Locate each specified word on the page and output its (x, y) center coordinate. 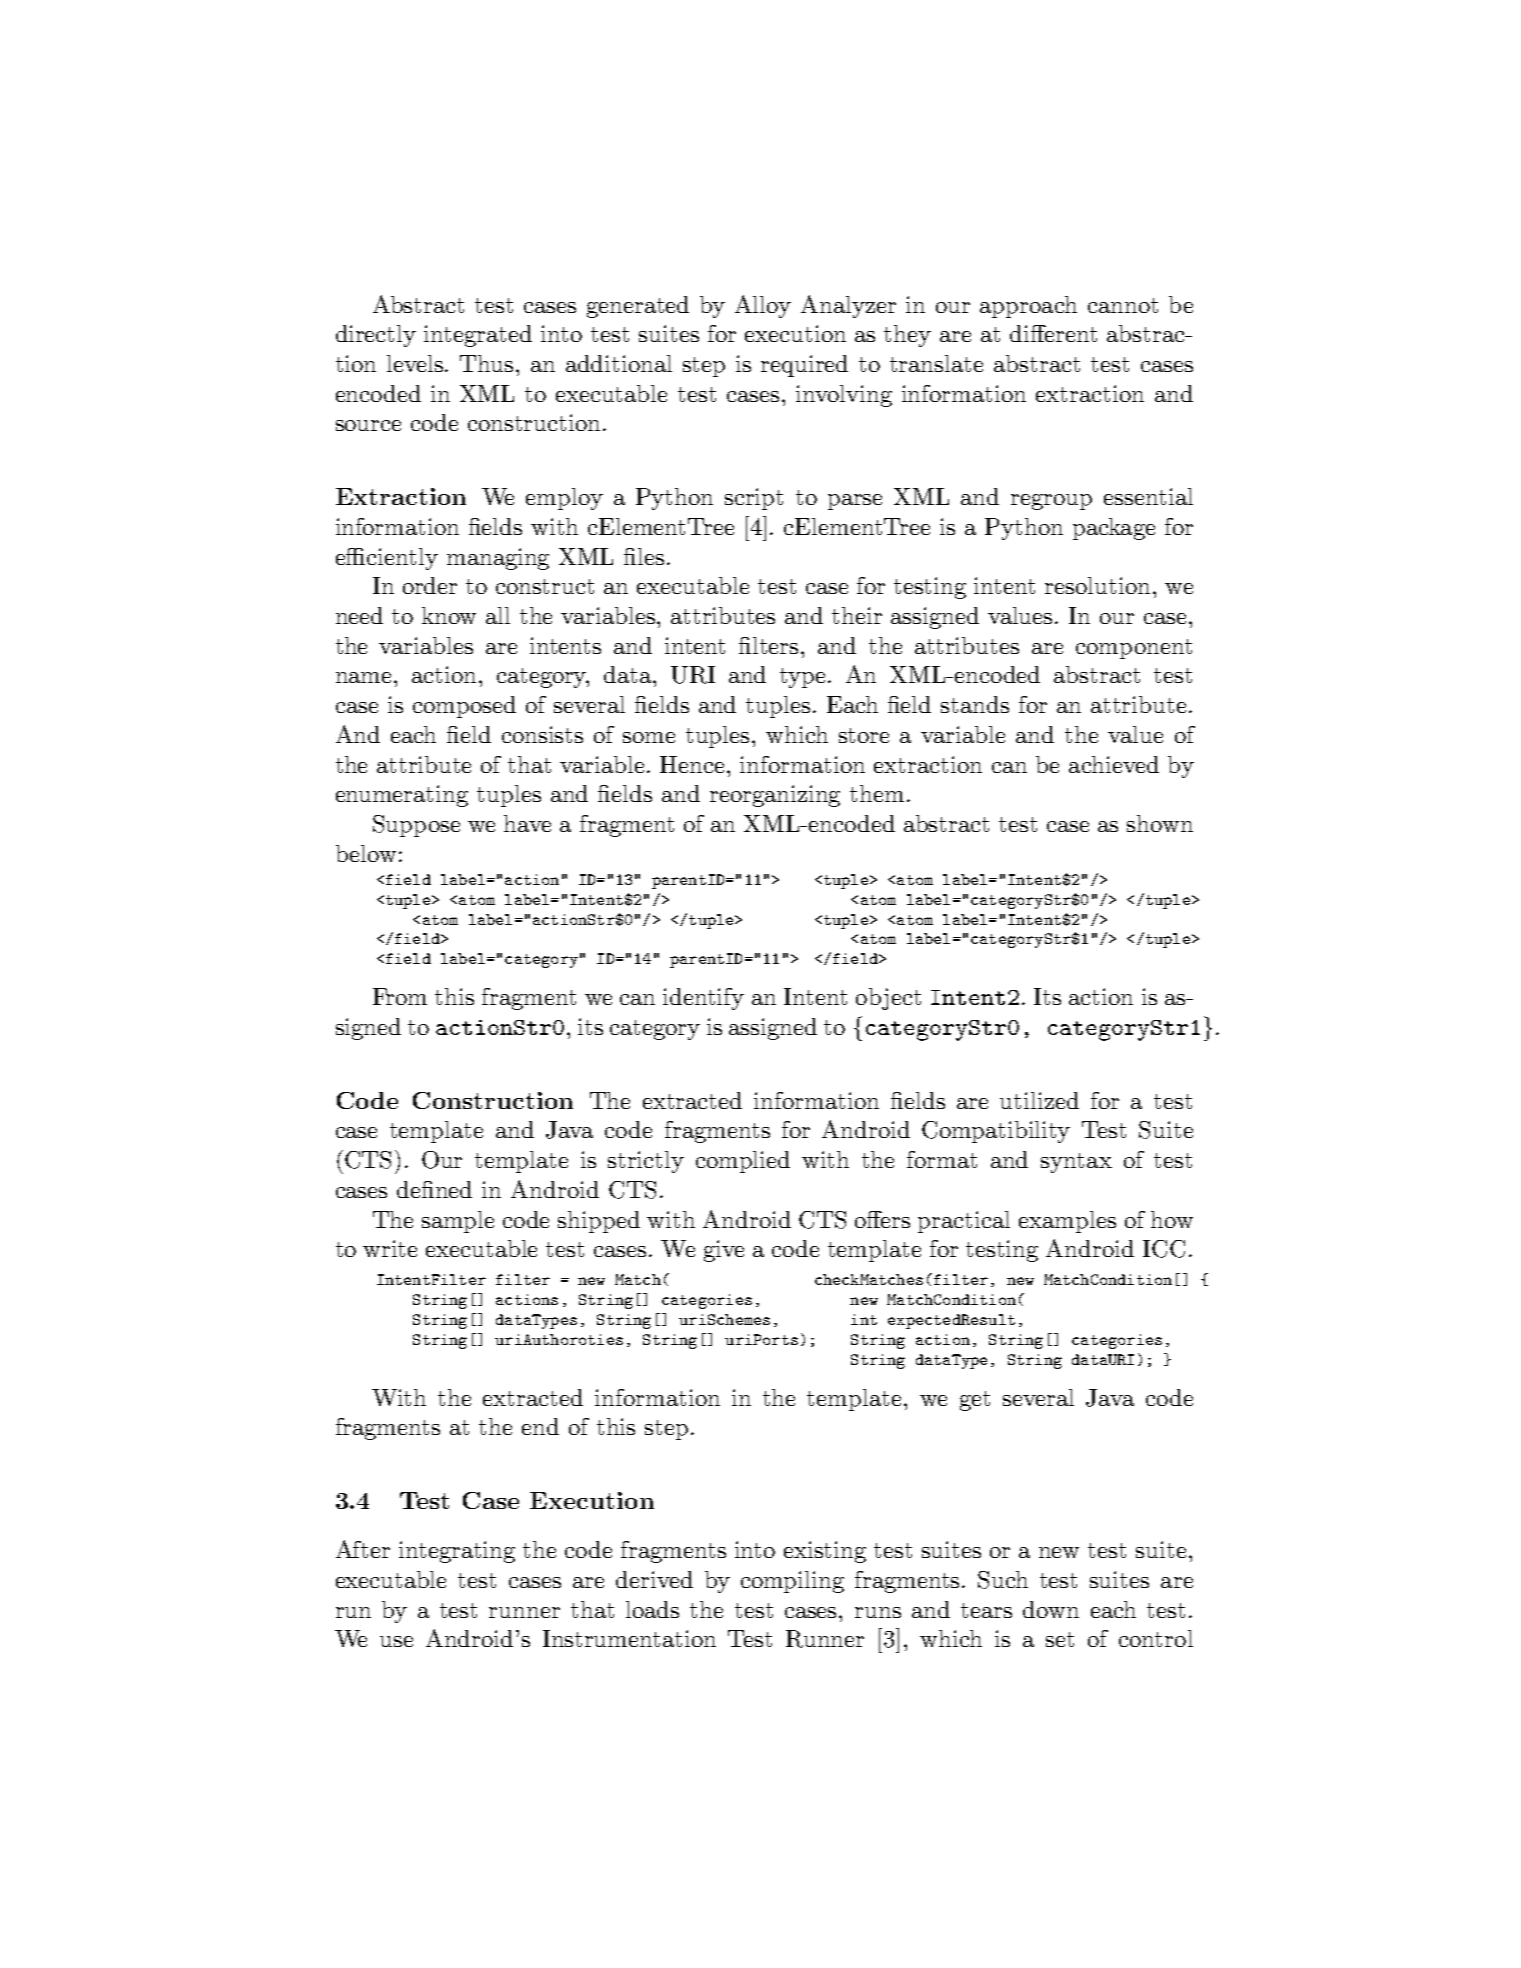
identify (703, 999)
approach (1028, 307)
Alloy (763, 306)
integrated (478, 336)
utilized (1039, 1100)
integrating (457, 1552)
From (400, 996)
